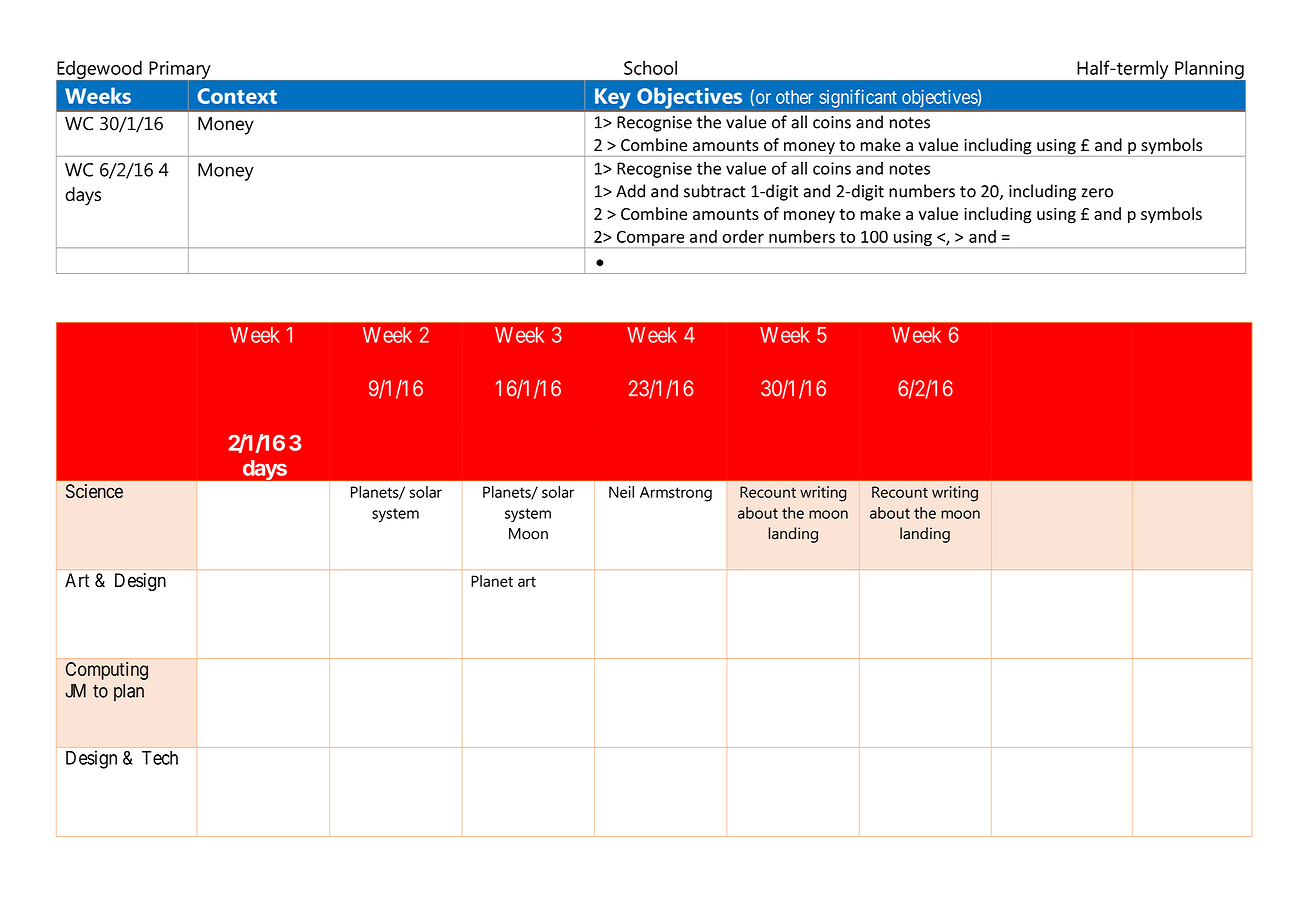  I want to click on zero, so click(1097, 193).
